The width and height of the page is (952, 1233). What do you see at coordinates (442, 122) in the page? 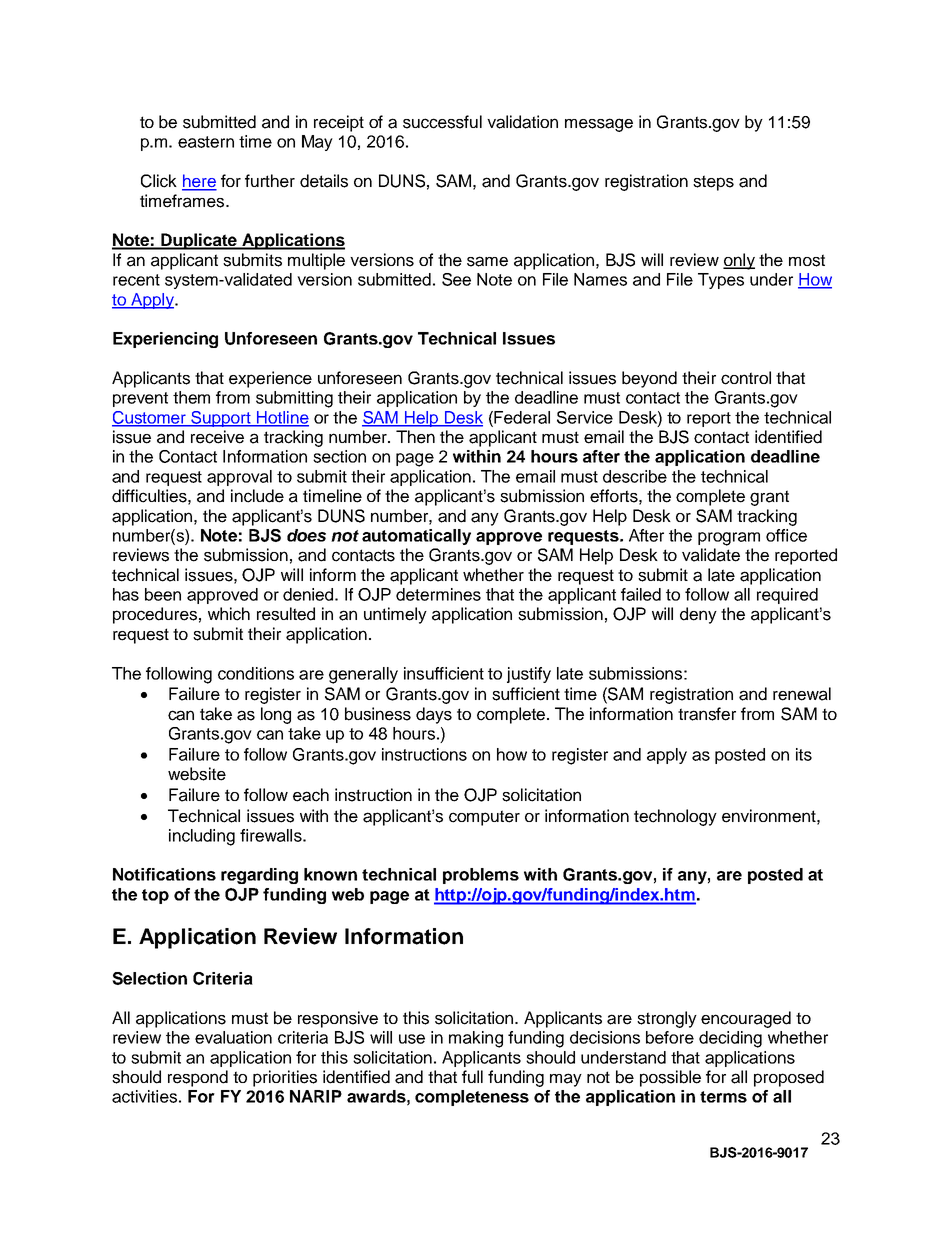
I see `successful` at bounding box center [442, 122].
